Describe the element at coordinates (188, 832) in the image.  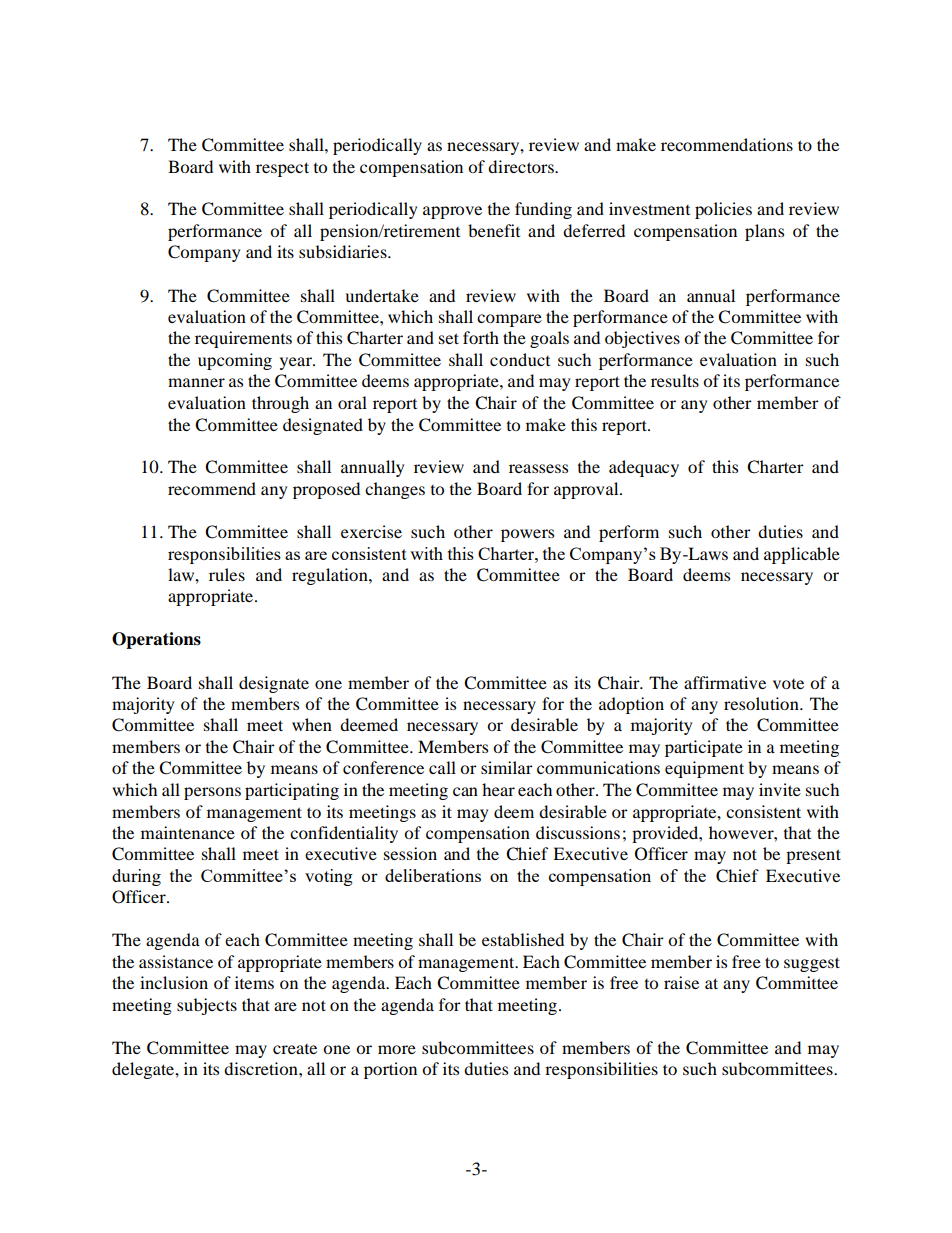
I see `maintenance` at that location.
